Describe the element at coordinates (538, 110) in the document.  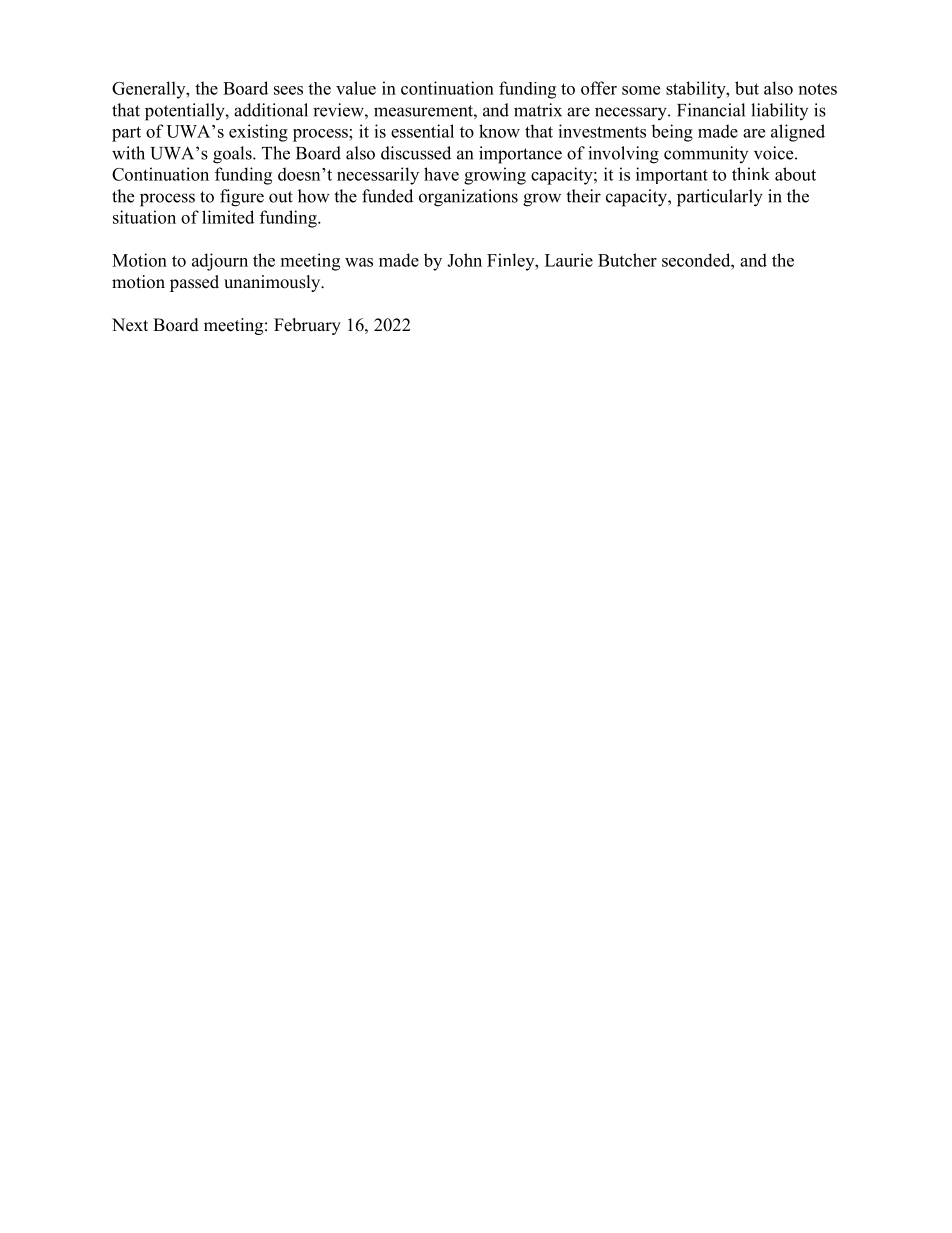
I see `matrix` at that location.
